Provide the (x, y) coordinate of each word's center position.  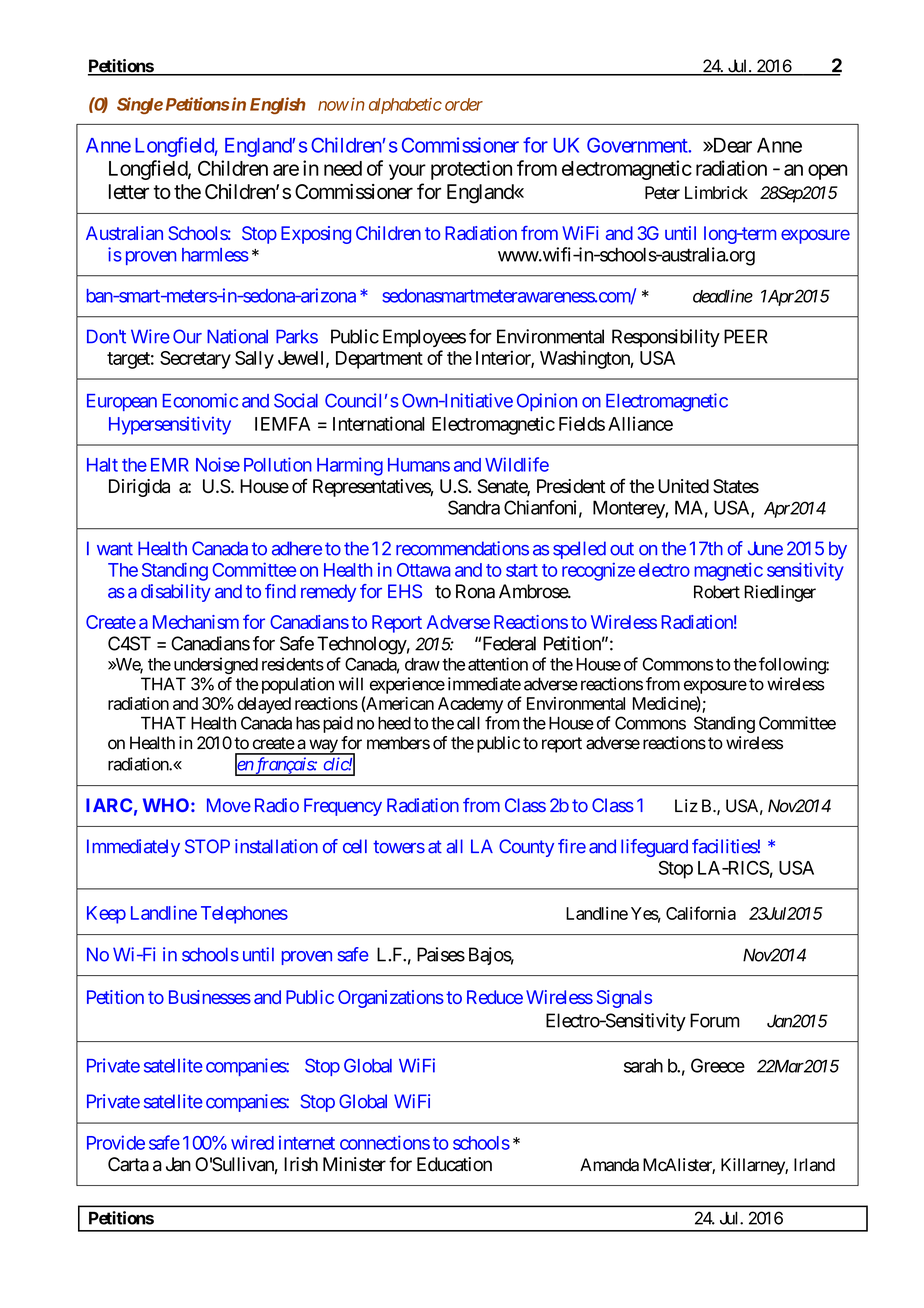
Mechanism (196, 622)
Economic (200, 400)
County (526, 848)
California (701, 913)
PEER (746, 336)
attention (498, 664)
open (827, 172)
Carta (128, 1164)
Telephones (244, 915)
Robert (717, 592)
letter (129, 191)
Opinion (547, 402)
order (464, 104)
